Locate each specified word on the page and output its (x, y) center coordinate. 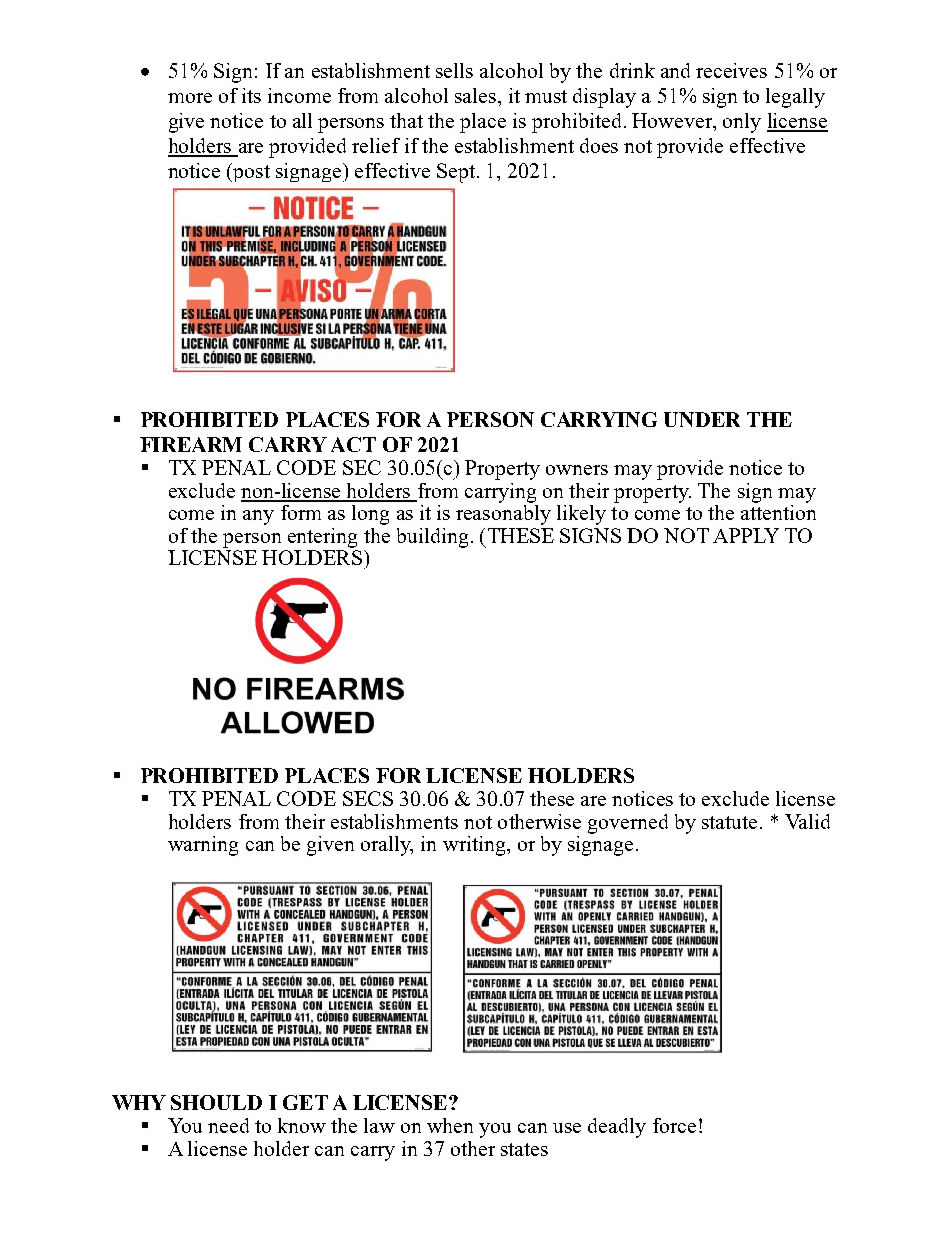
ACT (353, 444)
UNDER (702, 419)
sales (477, 95)
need (228, 1125)
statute (729, 822)
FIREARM (191, 444)
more (190, 98)
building (432, 538)
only (742, 123)
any (258, 517)
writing (475, 846)
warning (203, 846)
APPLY (746, 535)
